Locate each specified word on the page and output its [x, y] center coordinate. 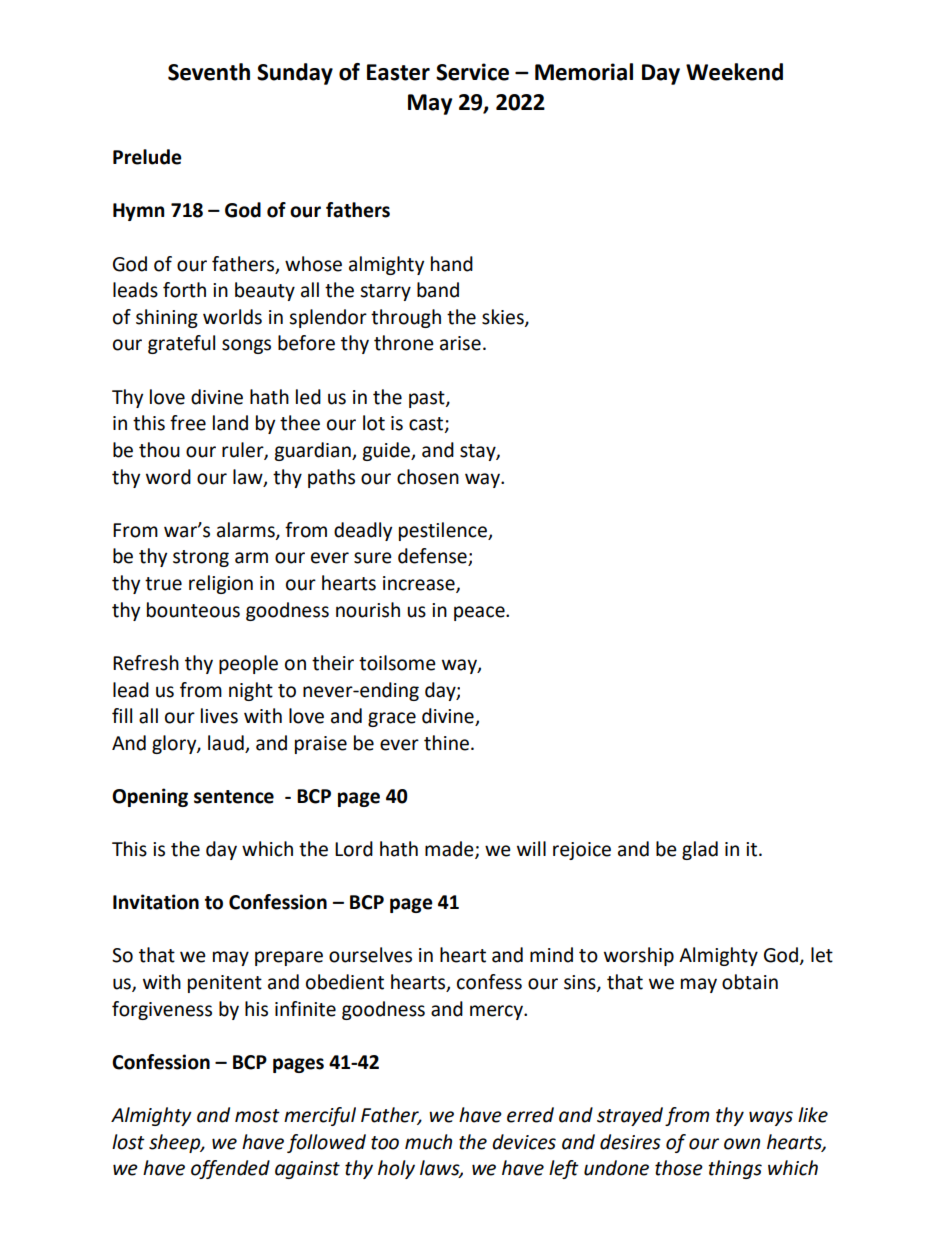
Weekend [734, 72]
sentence [234, 797]
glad [700, 850]
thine [446, 743]
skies [504, 318]
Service [472, 72]
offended [230, 1169]
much [428, 1142]
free [188, 423]
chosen [428, 477]
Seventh [209, 72]
